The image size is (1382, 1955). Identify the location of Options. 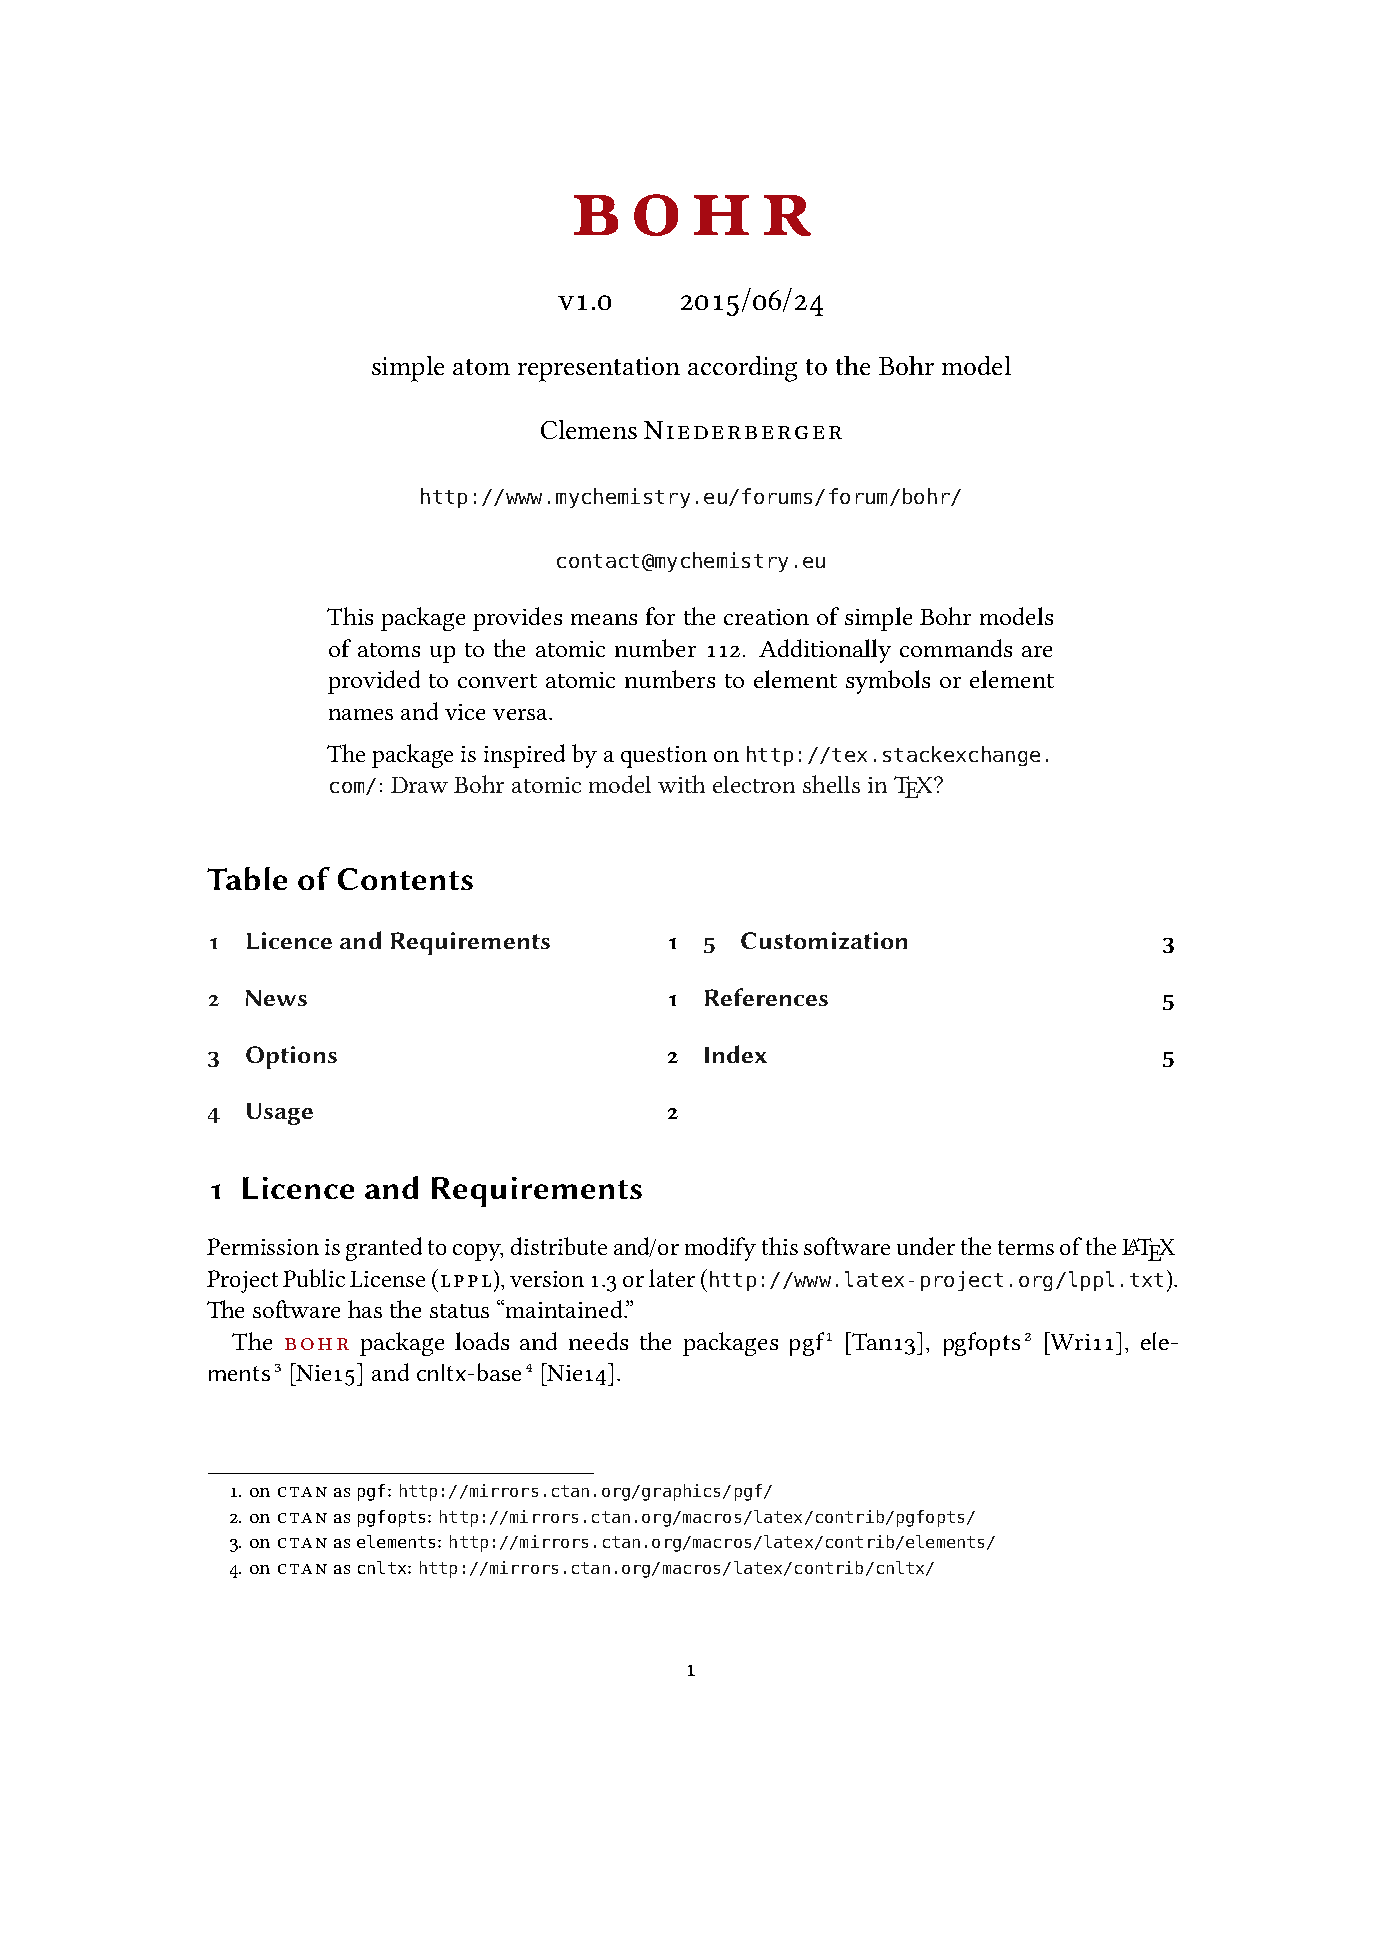
(291, 1057).
